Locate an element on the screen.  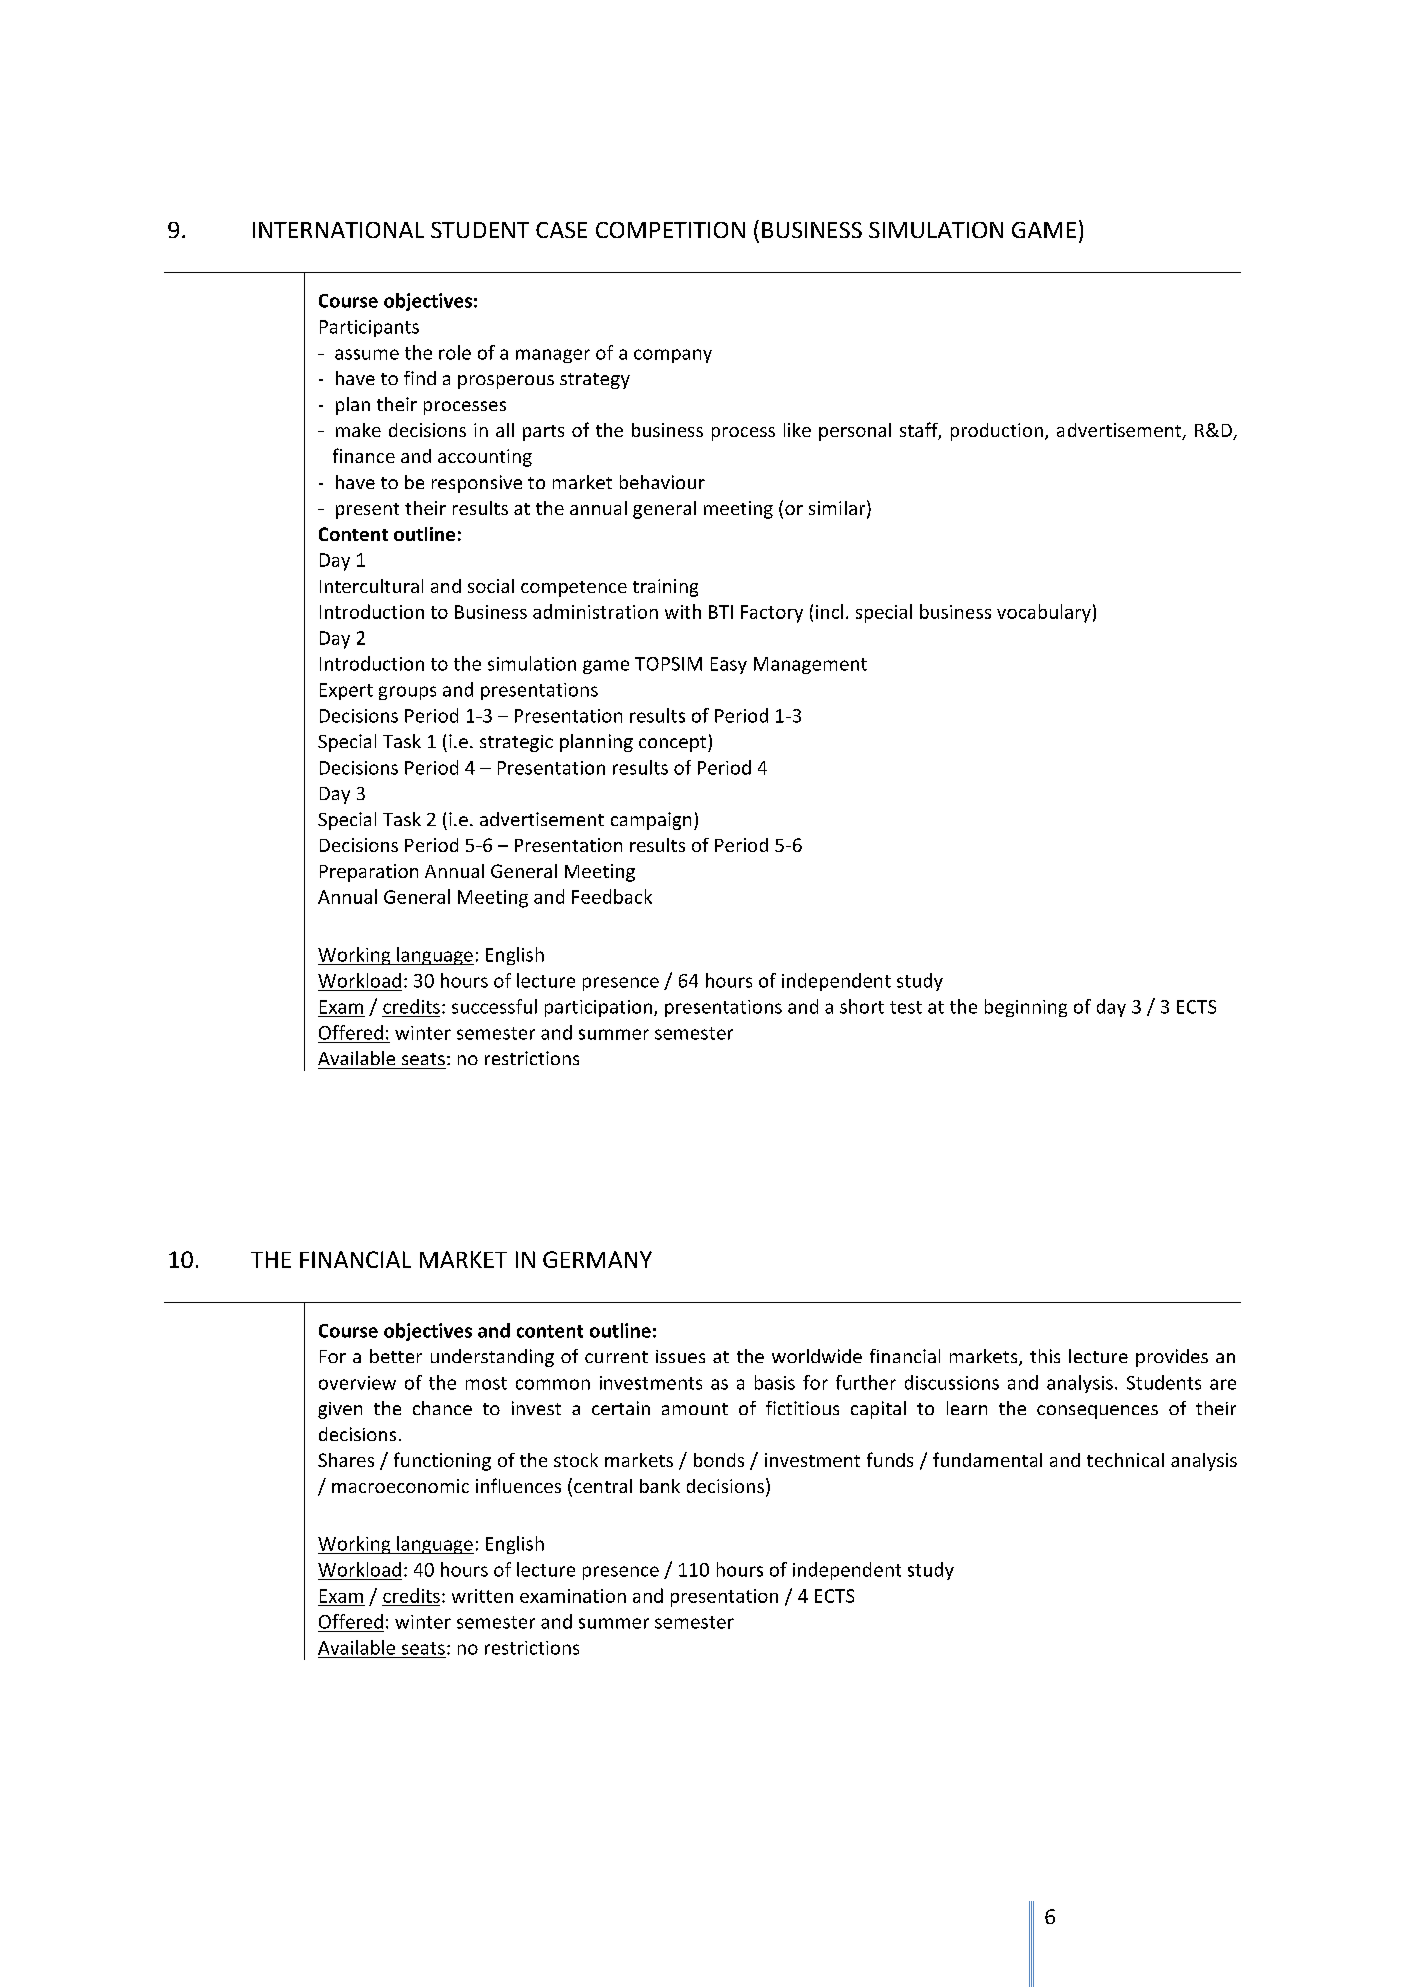
beginning is located at coordinates (1026, 1008).
